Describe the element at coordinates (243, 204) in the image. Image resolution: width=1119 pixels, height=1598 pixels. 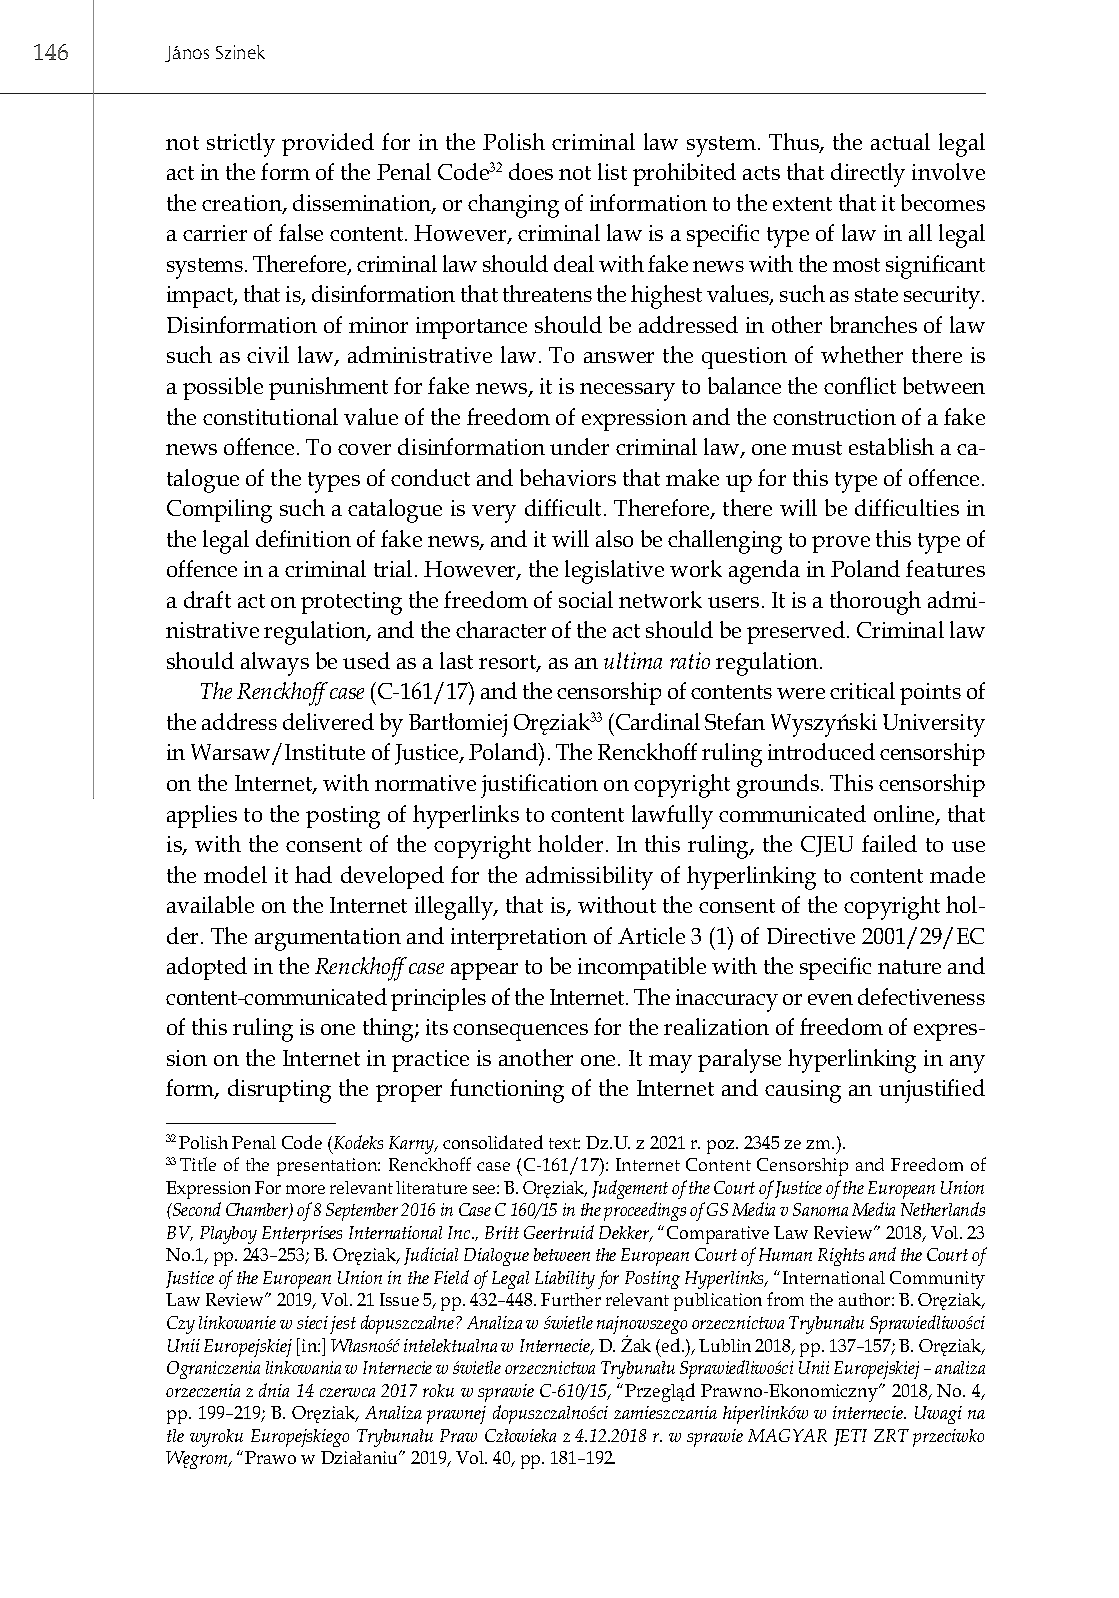
I see `creation` at that location.
